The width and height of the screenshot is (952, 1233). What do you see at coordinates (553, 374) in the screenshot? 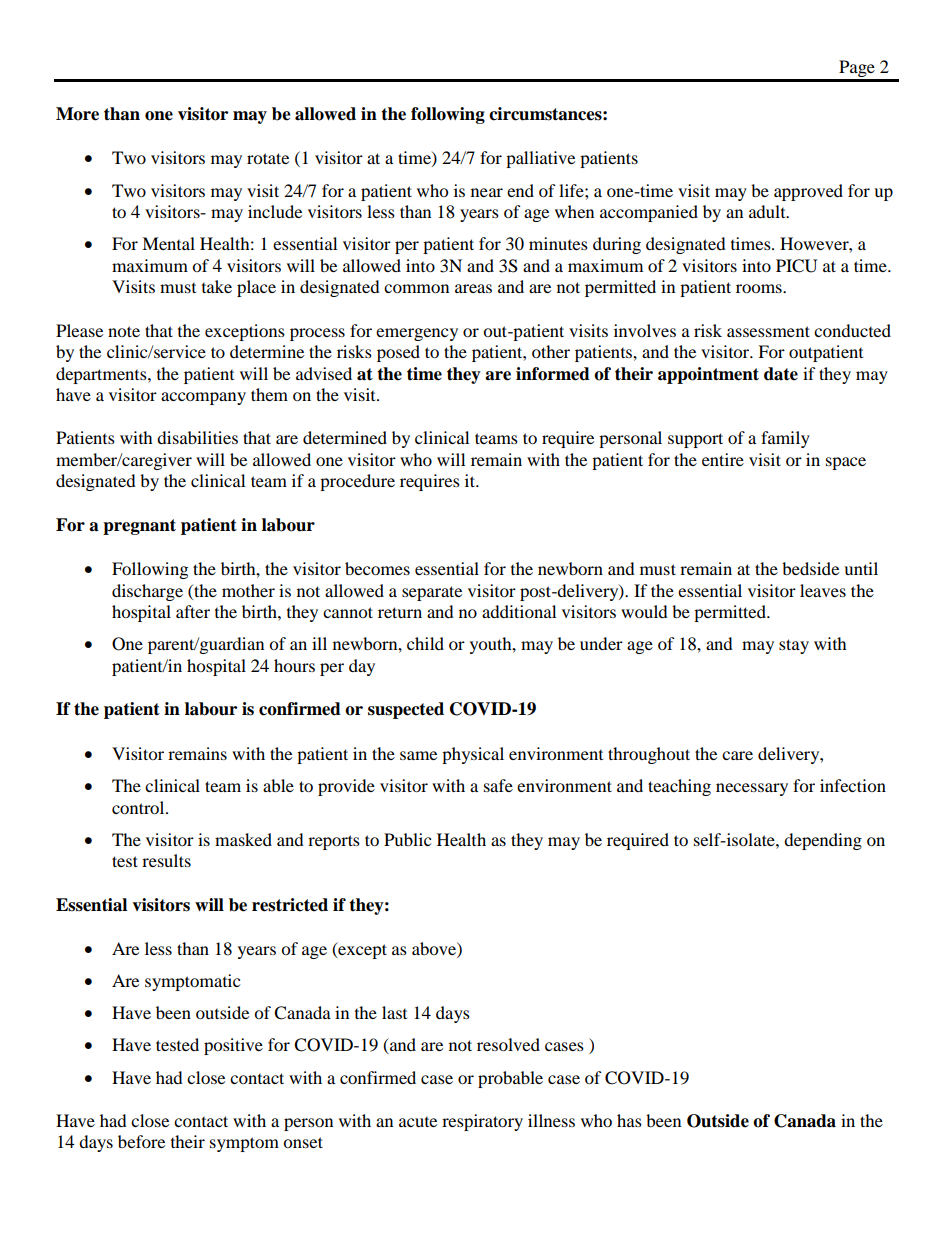
I see `informed` at bounding box center [553, 374].
